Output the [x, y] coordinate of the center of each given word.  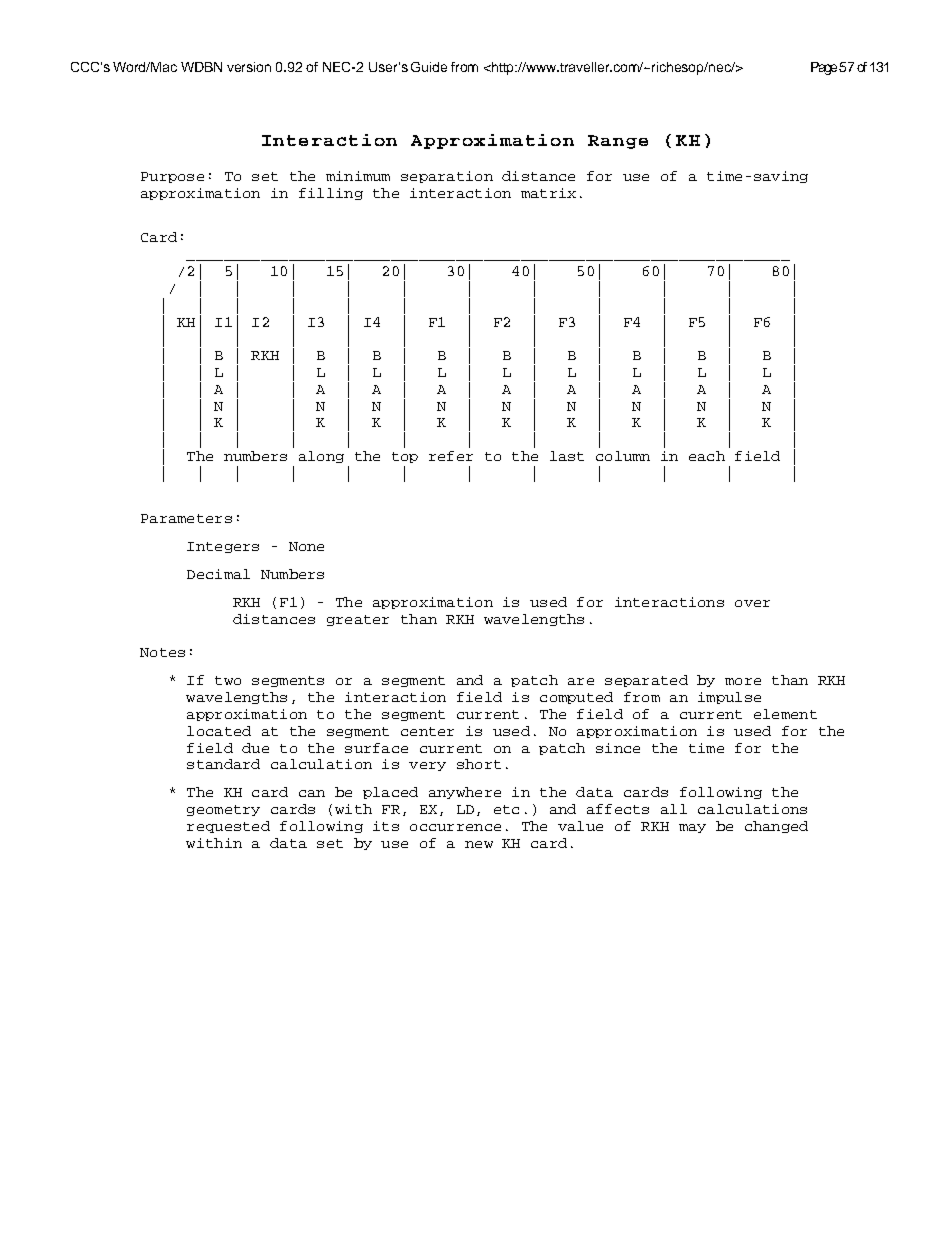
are [581, 681]
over [752, 603]
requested [228, 827]
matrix [548, 193]
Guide [429, 67]
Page [824, 68]
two [228, 680]
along [321, 457]
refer [451, 456]
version [249, 67]
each [707, 456]
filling [331, 194]
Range [618, 142]
